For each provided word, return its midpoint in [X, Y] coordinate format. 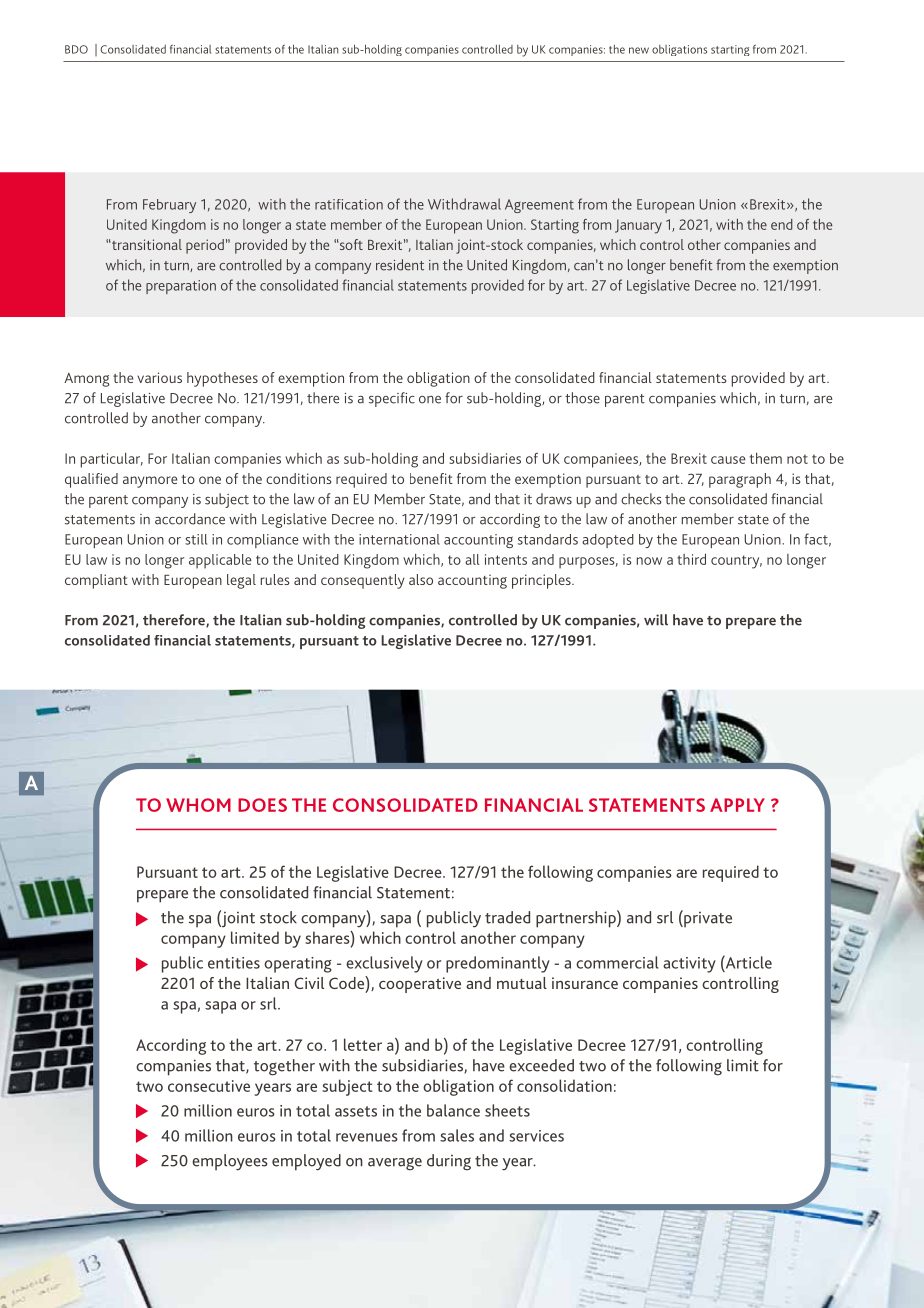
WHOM [198, 805]
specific [392, 399]
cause [728, 460]
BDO [76, 49]
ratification [349, 204]
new [639, 50]
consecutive [209, 1086]
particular [112, 460]
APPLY [737, 805]
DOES [262, 805]
